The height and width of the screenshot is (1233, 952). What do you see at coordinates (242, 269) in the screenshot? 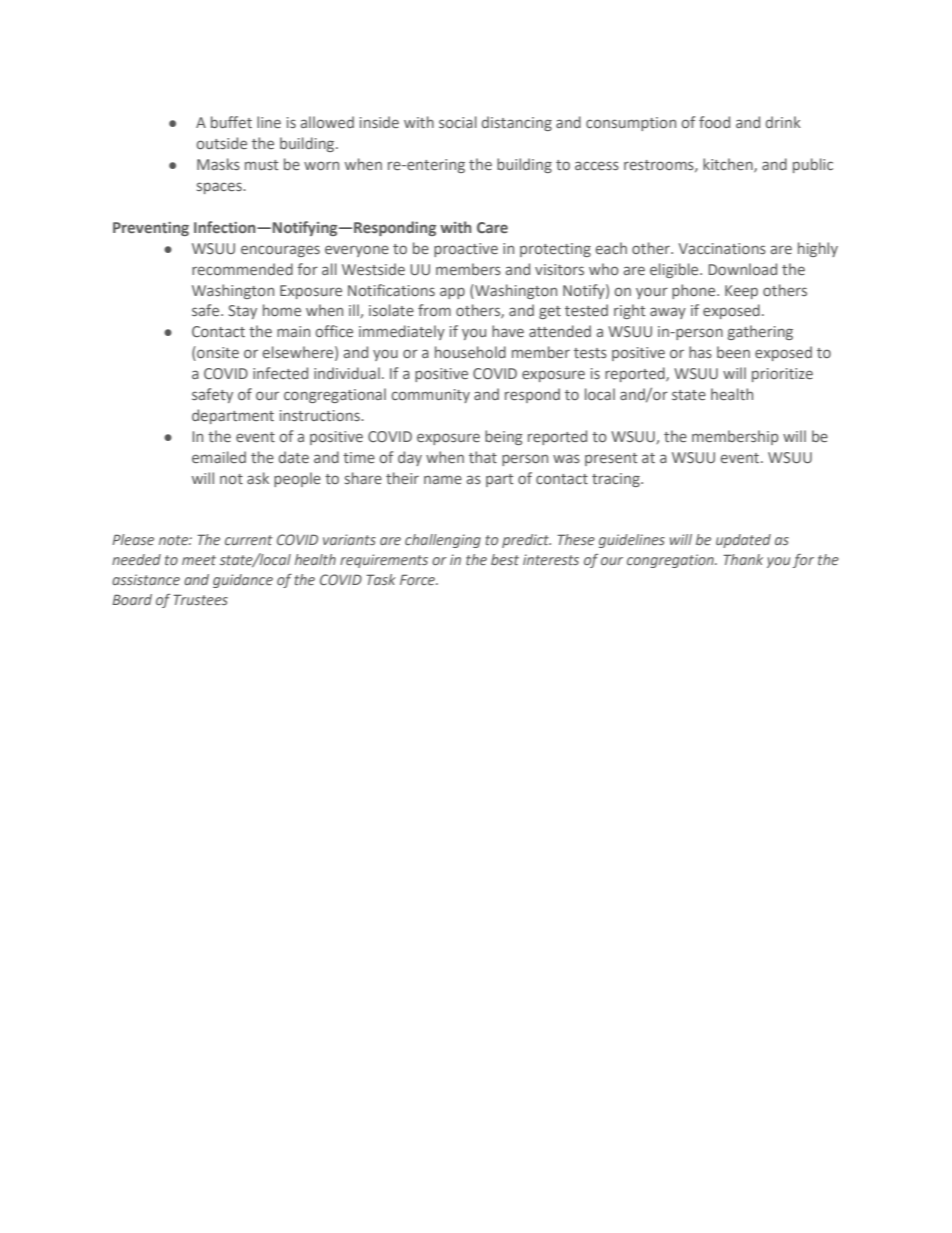
I see `recommended` at bounding box center [242, 269].
